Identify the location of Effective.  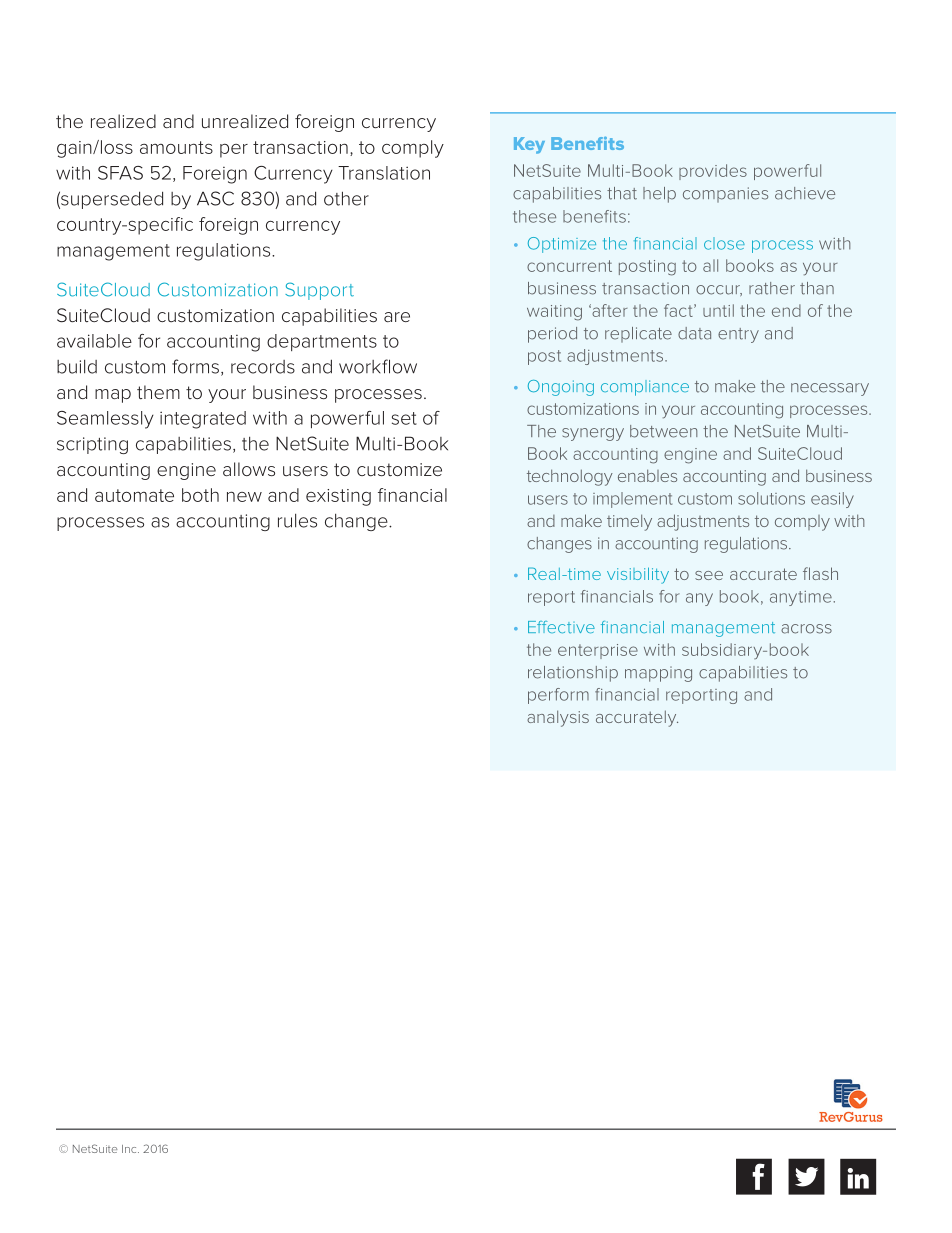
(561, 627).
